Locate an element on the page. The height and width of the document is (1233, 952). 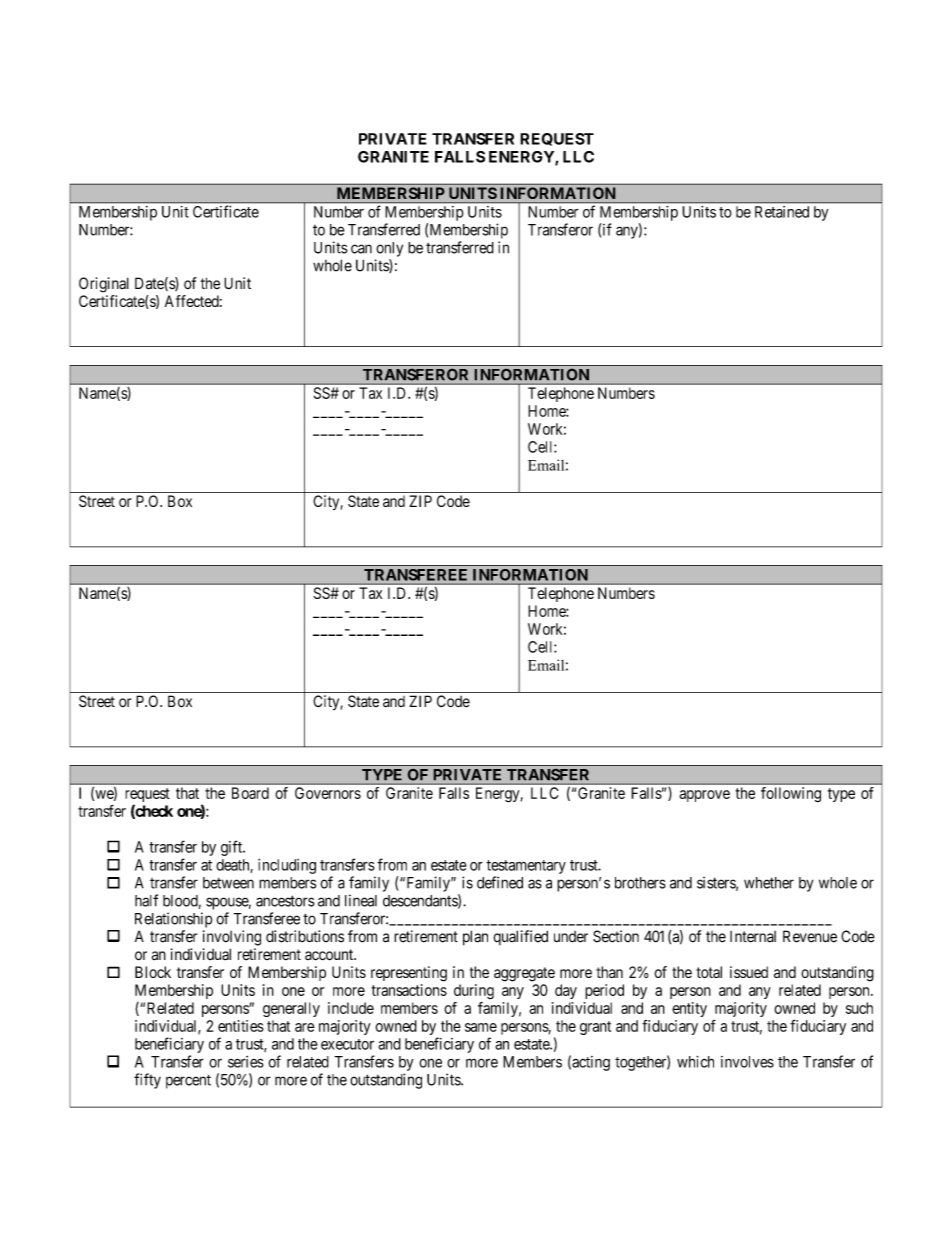
percent is located at coordinates (188, 1081).
